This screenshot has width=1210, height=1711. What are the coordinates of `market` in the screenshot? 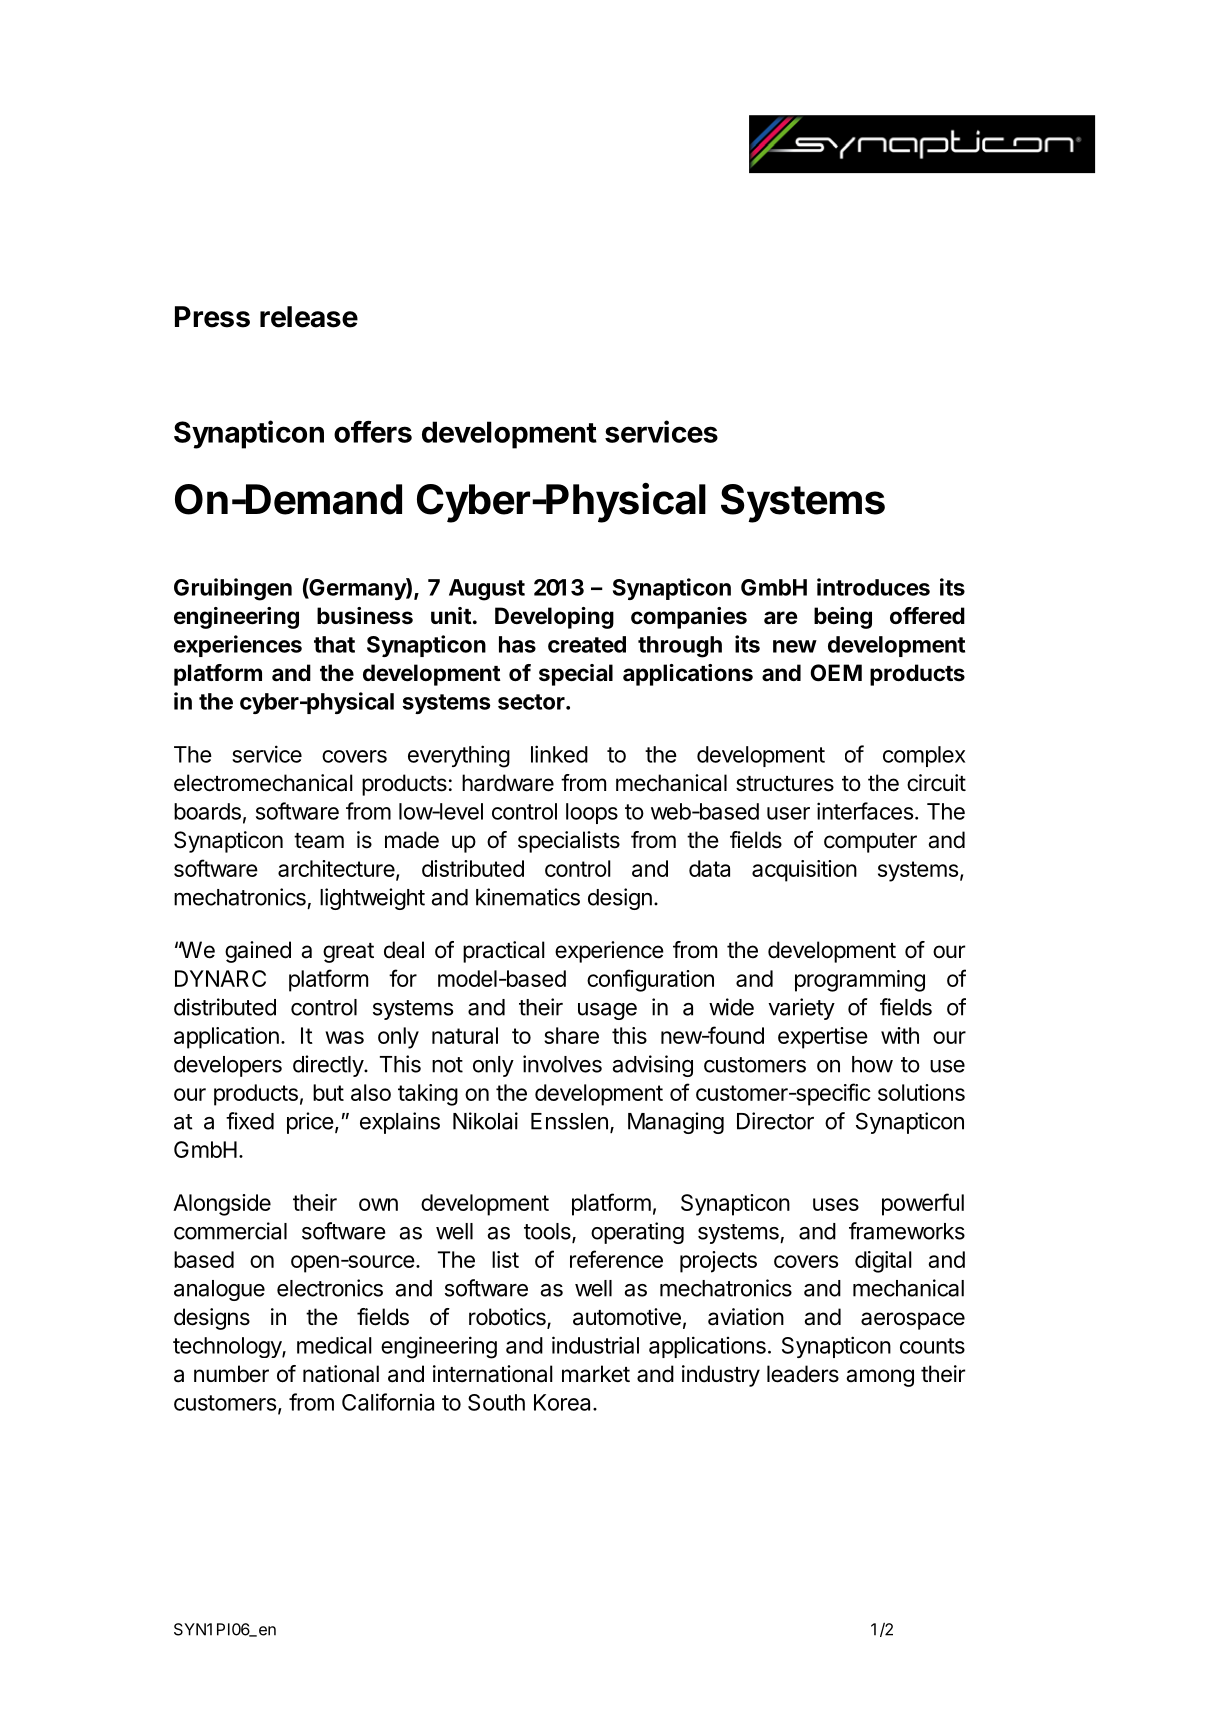 It's located at (596, 1374).
